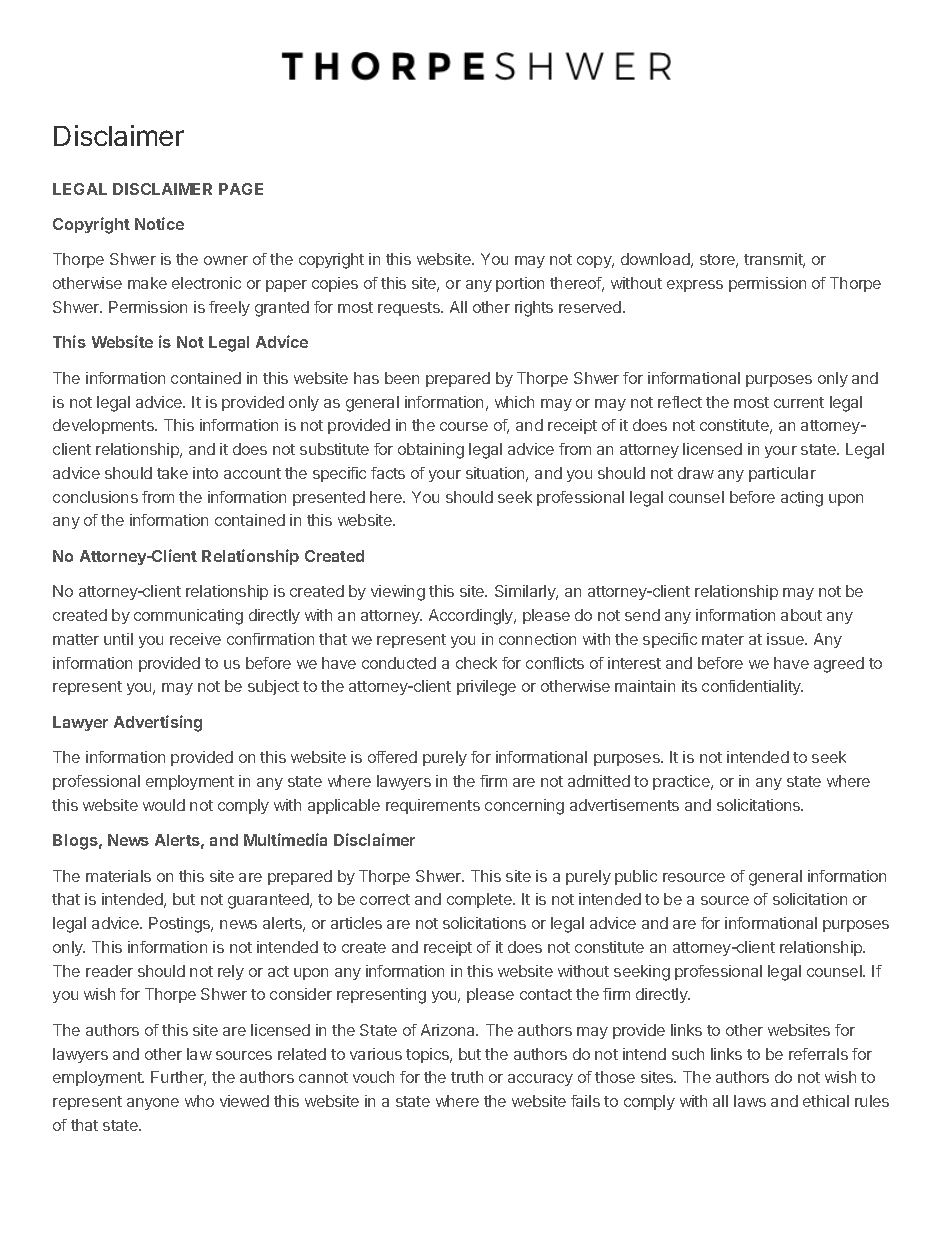 Image resolution: width=952 pixels, height=1233 pixels. Describe the element at coordinates (750, 1101) in the screenshot. I see `laws` at that location.
